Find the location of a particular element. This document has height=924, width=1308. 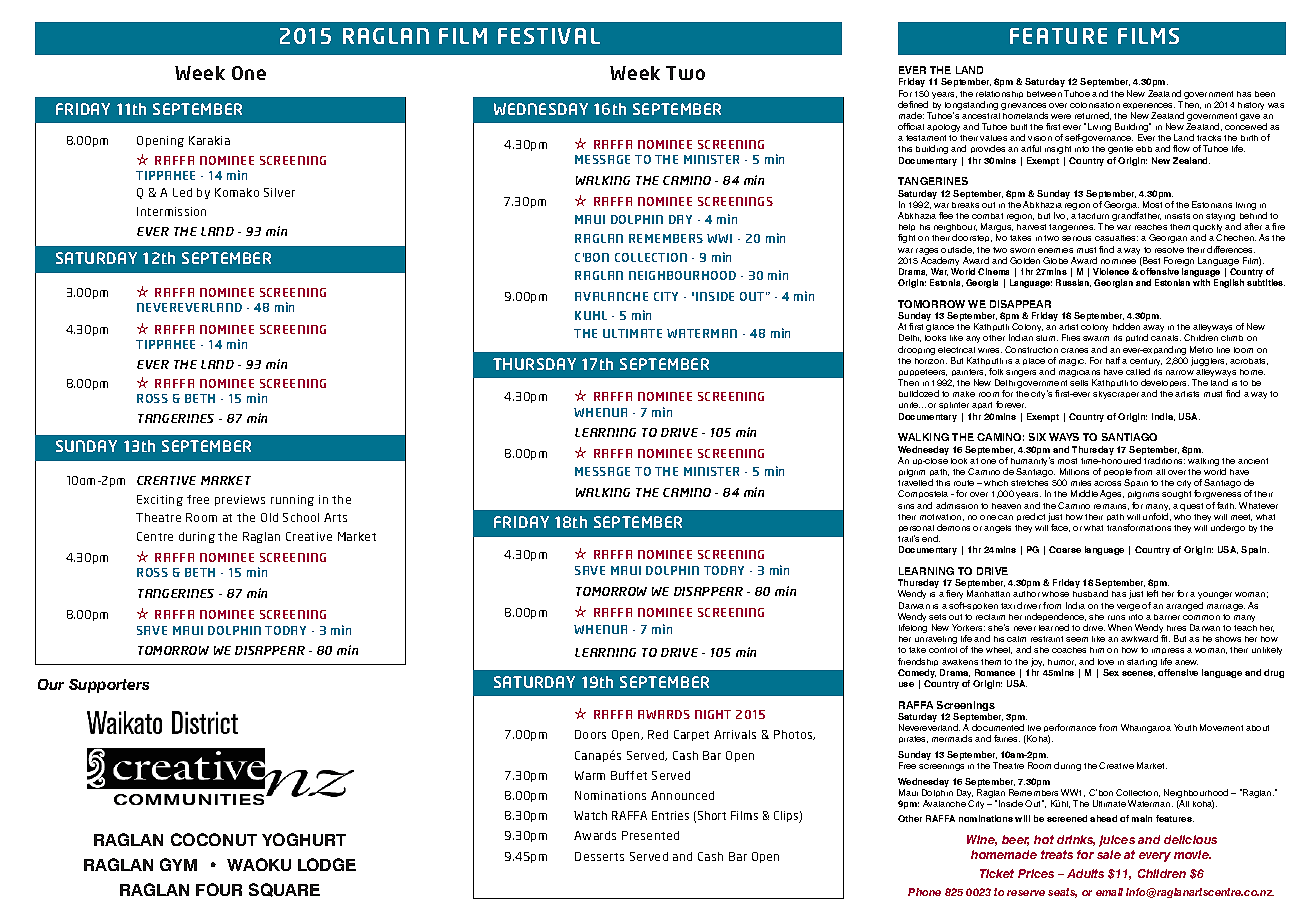

FOUR is located at coordinates (219, 889).
